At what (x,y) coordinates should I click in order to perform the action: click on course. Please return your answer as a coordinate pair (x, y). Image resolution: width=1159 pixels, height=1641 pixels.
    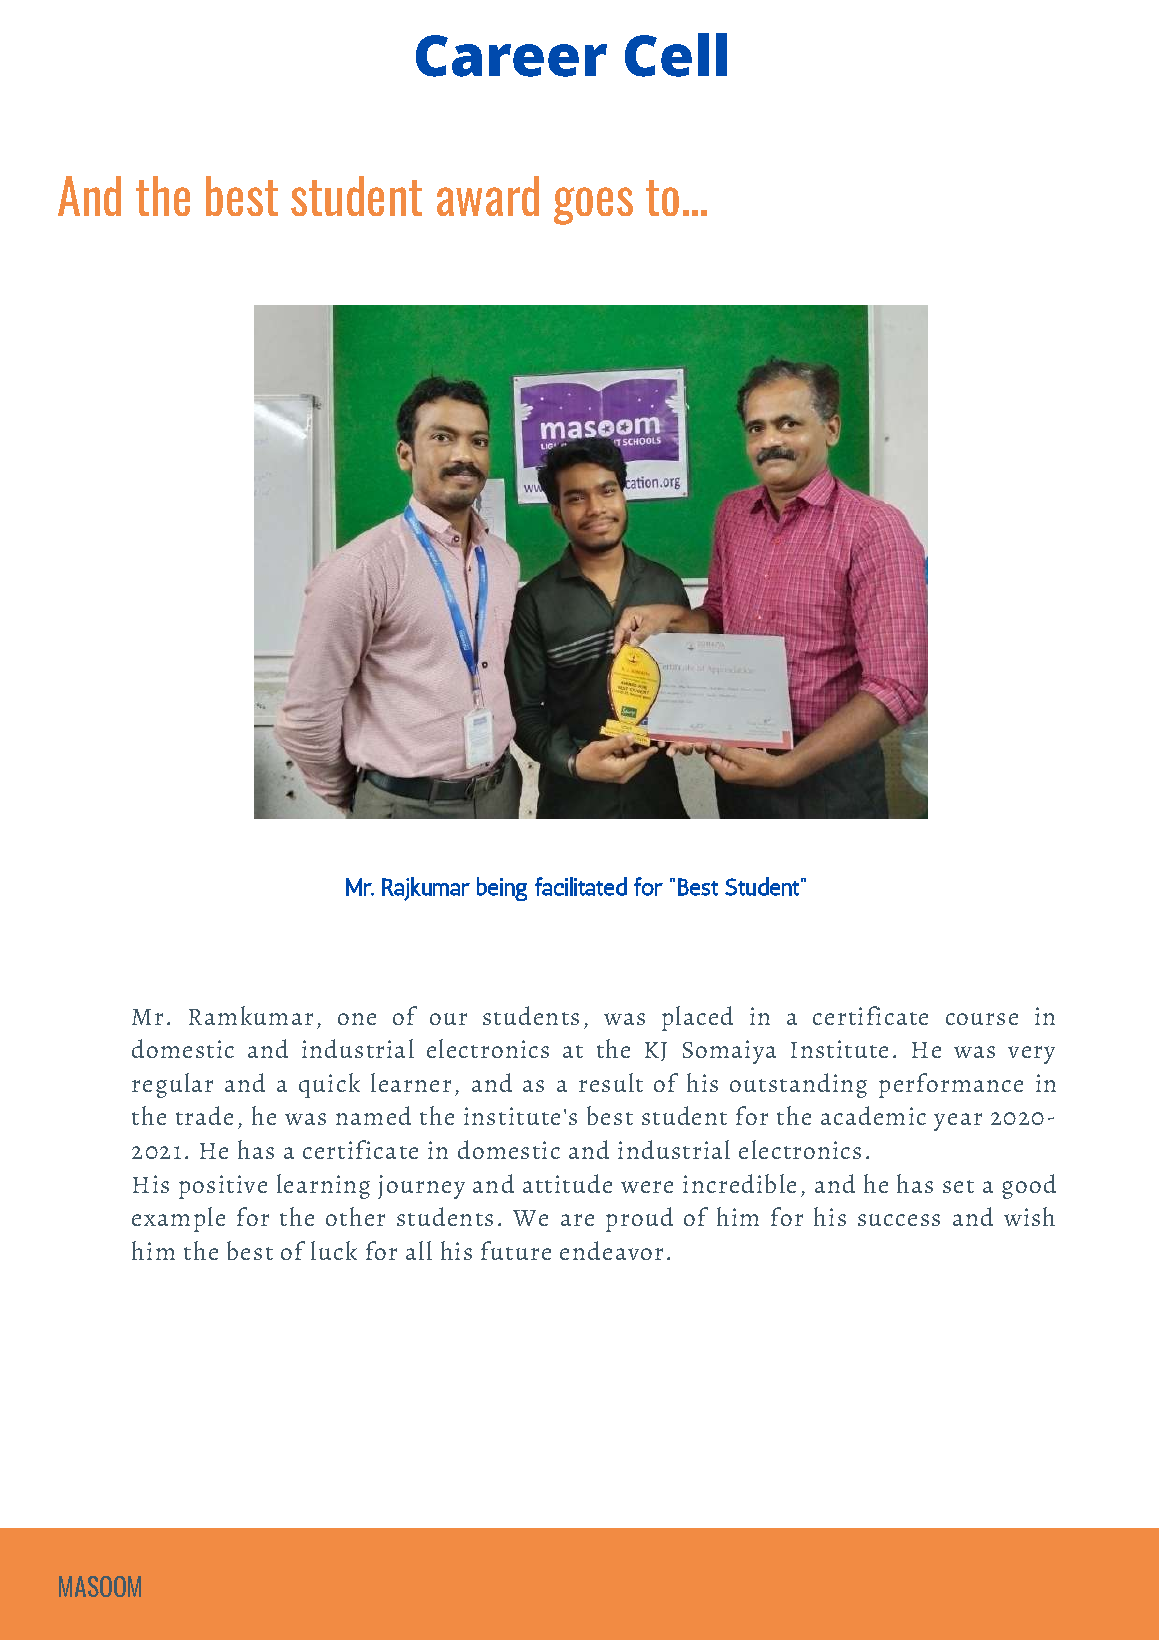
    Looking at the image, I should click on (982, 1019).
